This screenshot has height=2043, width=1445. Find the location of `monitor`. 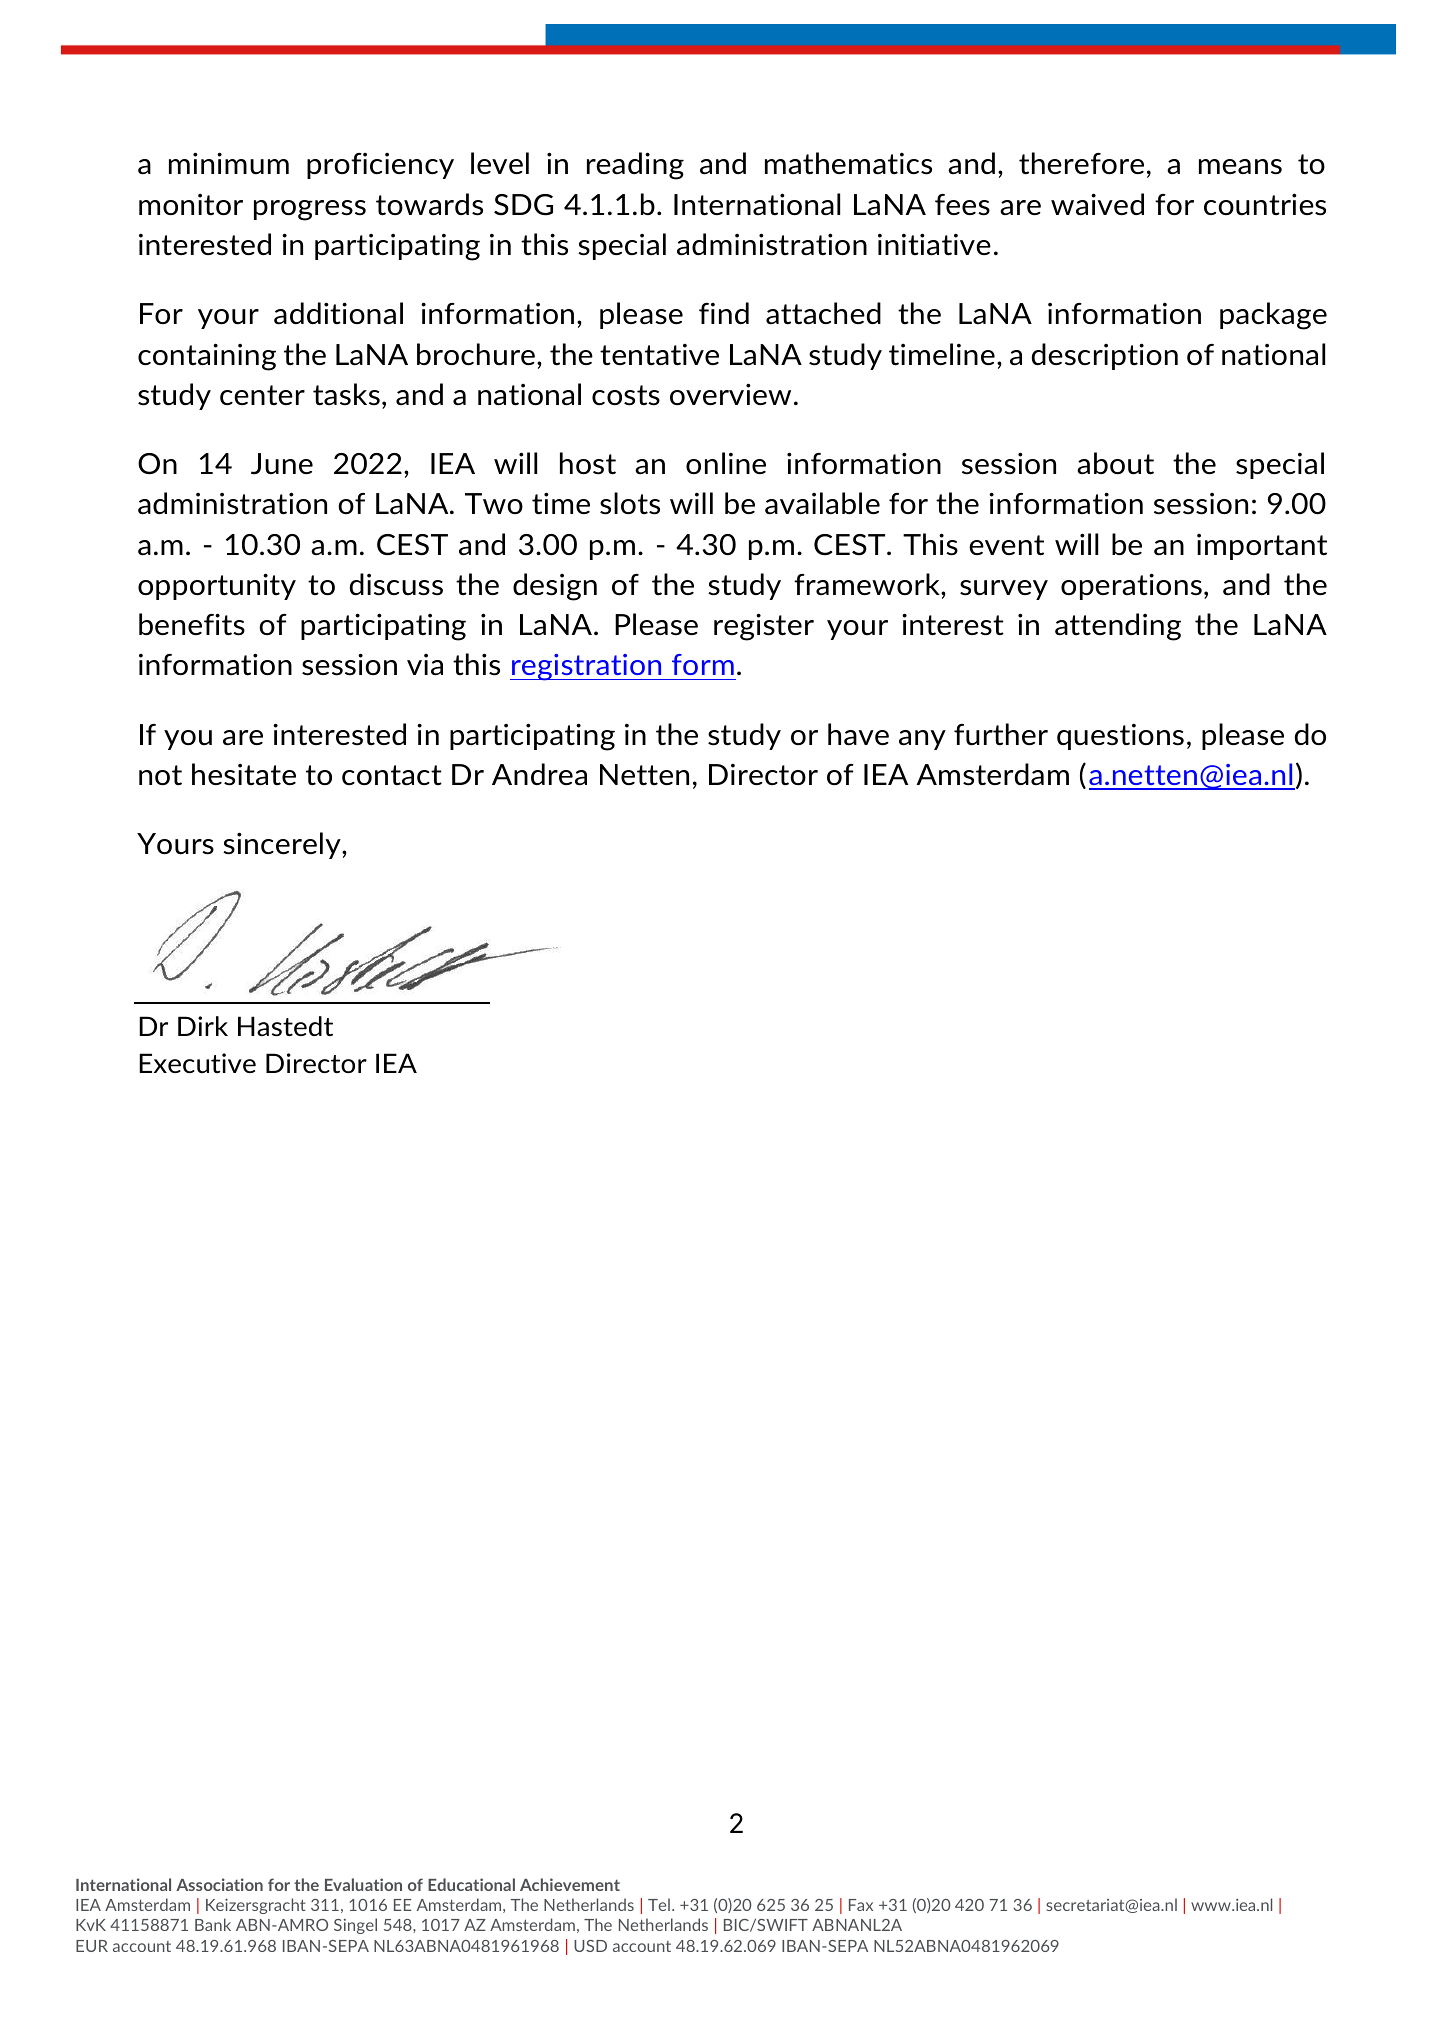

monitor is located at coordinates (191, 205).
